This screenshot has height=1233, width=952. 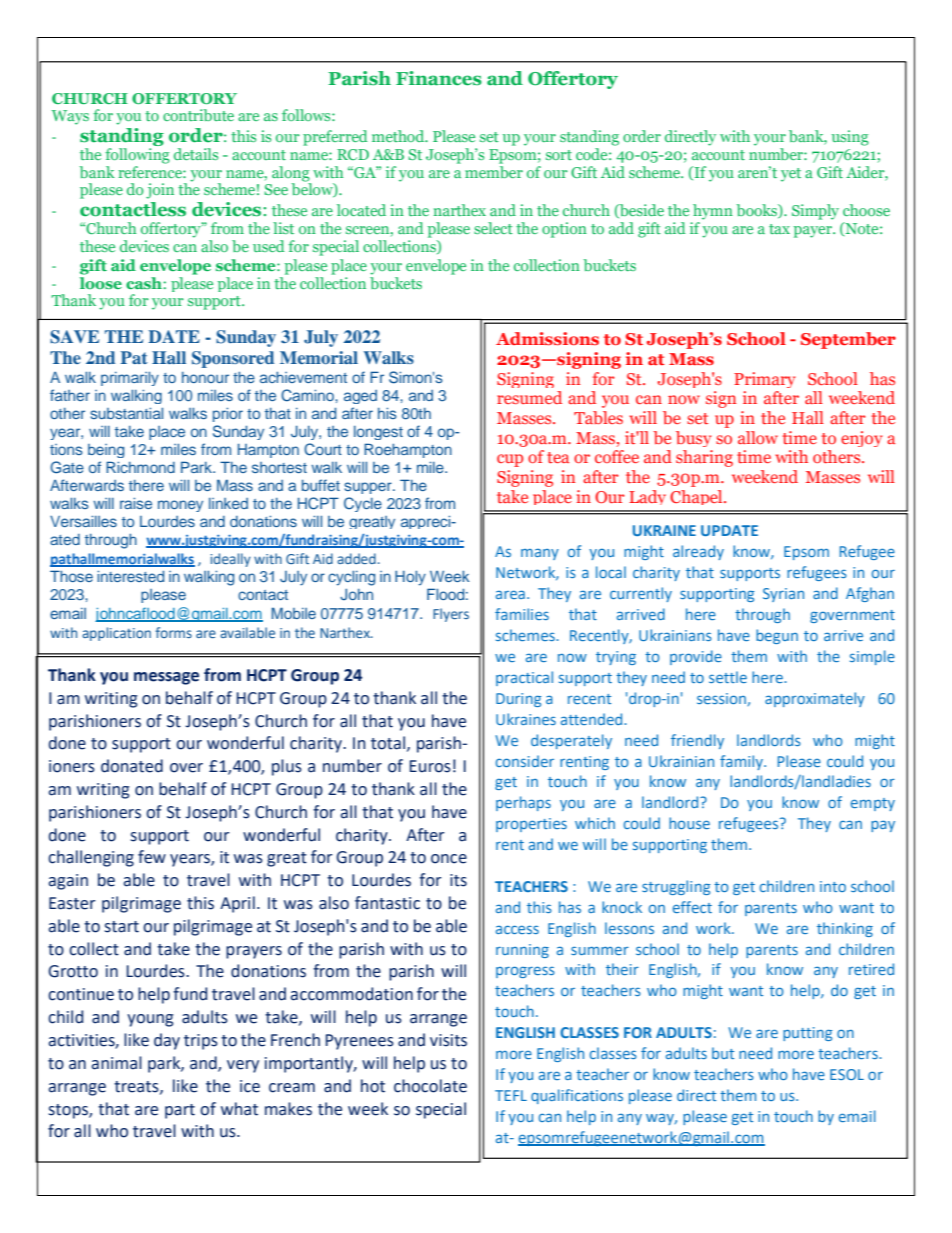 What do you see at coordinates (198, 115) in the screenshot?
I see `contribute` at bounding box center [198, 115].
